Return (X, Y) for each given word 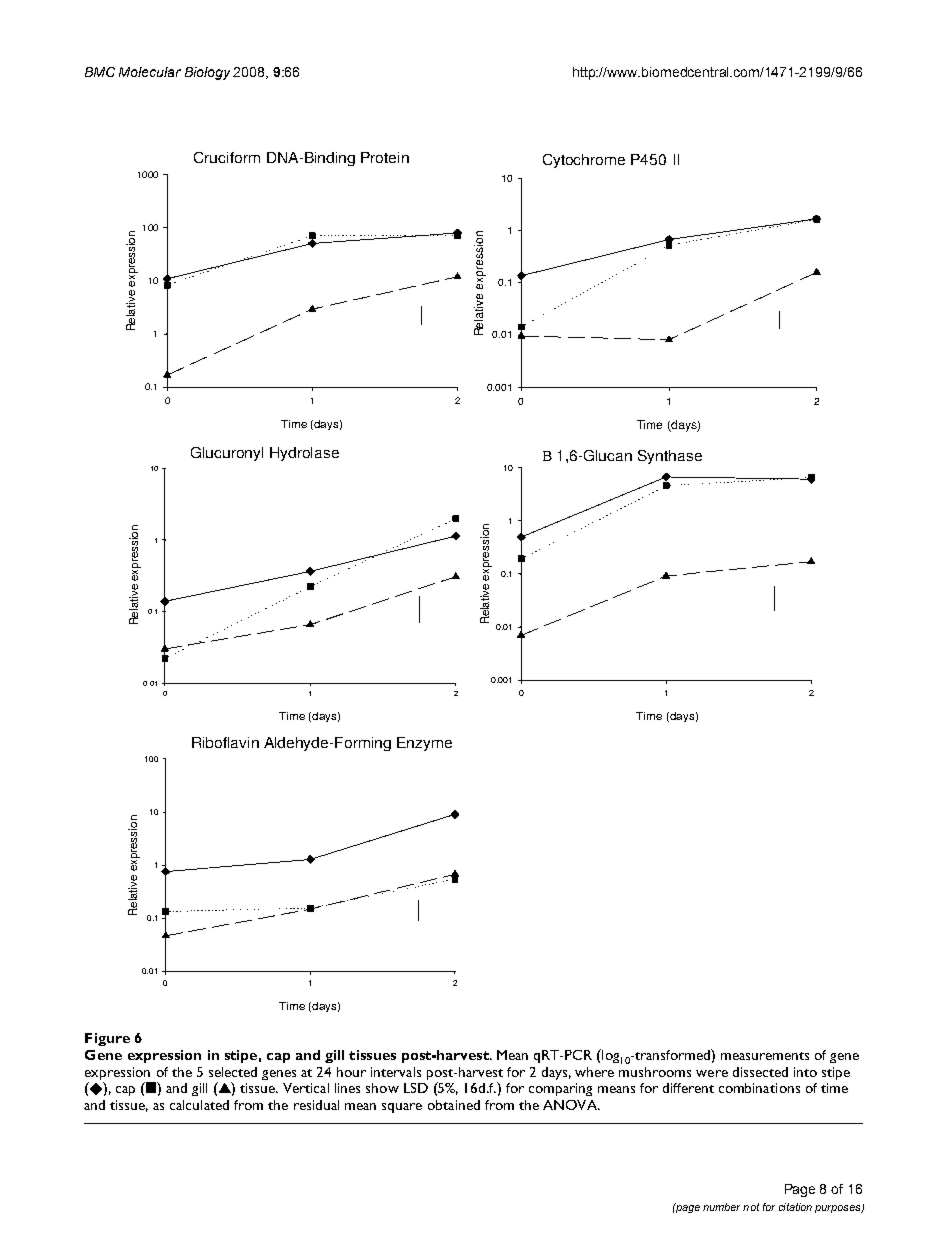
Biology (207, 73)
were (712, 1073)
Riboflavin (225, 742)
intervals (396, 1072)
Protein (385, 157)
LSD (416, 1088)
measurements (765, 1056)
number (721, 1207)
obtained (454, 1105)
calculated (199, 1105)
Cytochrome (584, 161)
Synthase (670, 457)
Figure (107, 1039)
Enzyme (424, 744)
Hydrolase (304, 454)
